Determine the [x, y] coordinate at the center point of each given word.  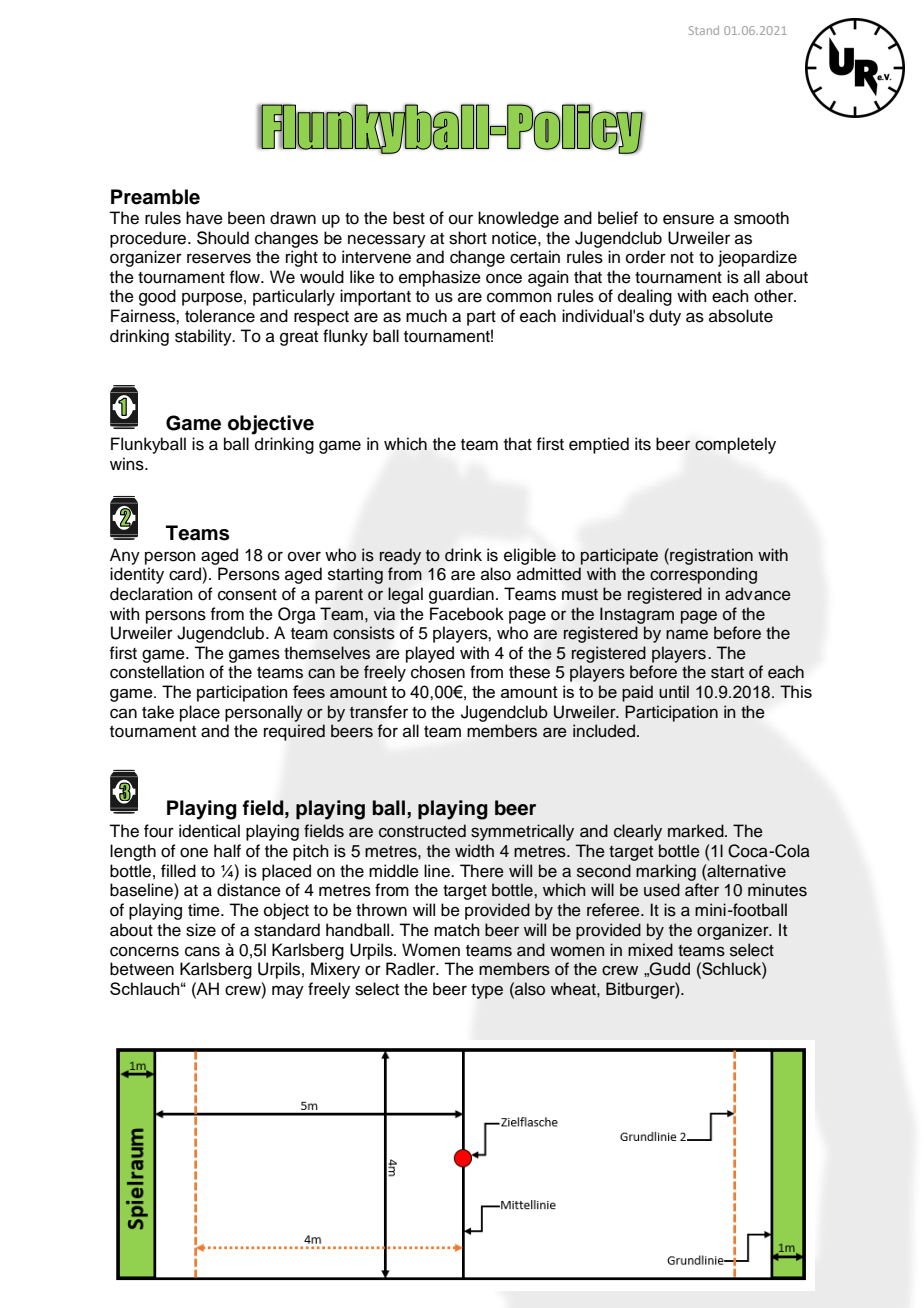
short [468, 238]
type [487, 991]
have [204, 218]
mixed [650, 950]
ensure [688, 219]
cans [202, 951]
